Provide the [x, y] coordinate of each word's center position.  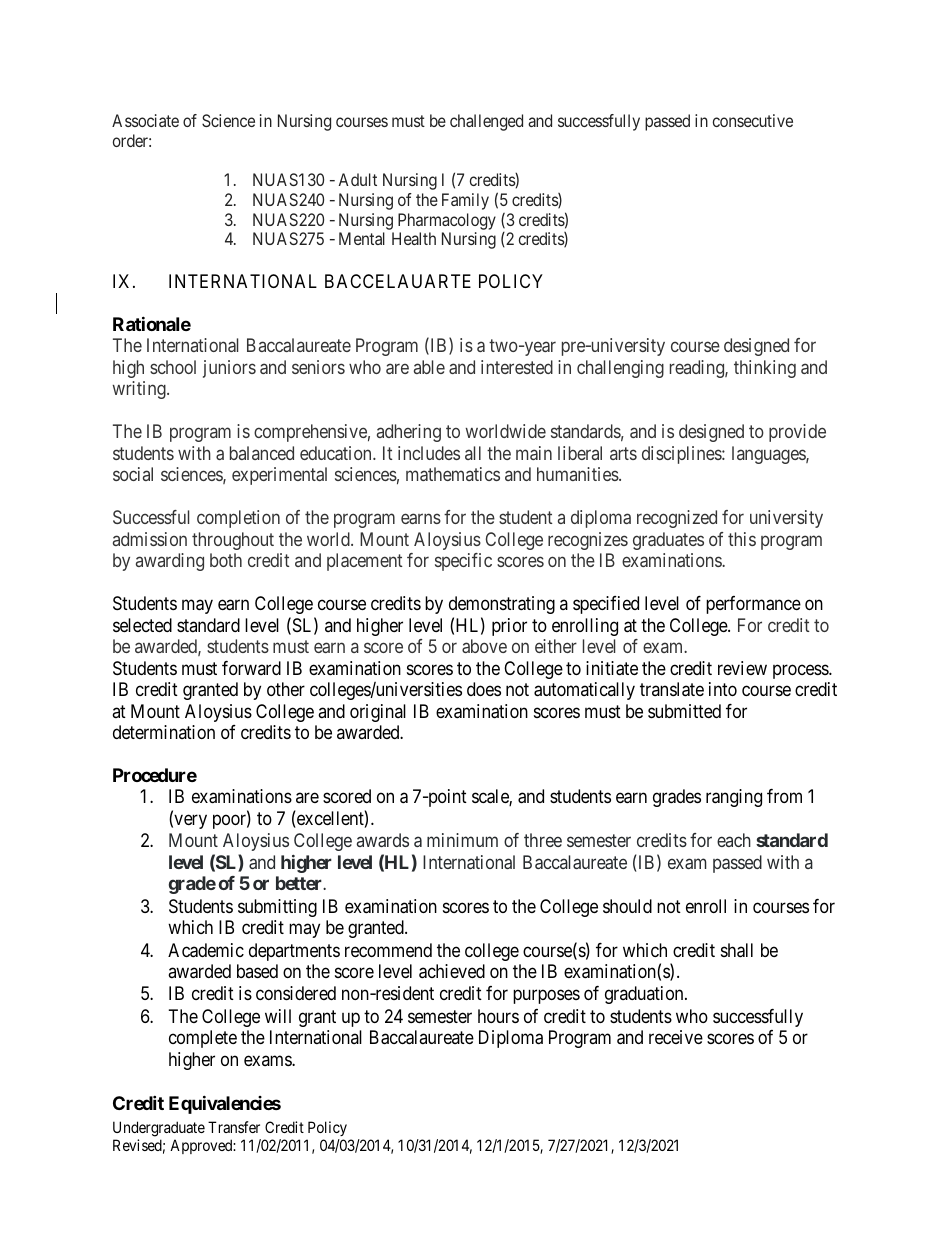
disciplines [682, 455]
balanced [262, 453]
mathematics [453, 474]
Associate [145, 120]
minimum [462, 840]
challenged [486, 122]
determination [164, 732]
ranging [734, 798]
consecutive [753, 120]
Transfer [234, 1127]
